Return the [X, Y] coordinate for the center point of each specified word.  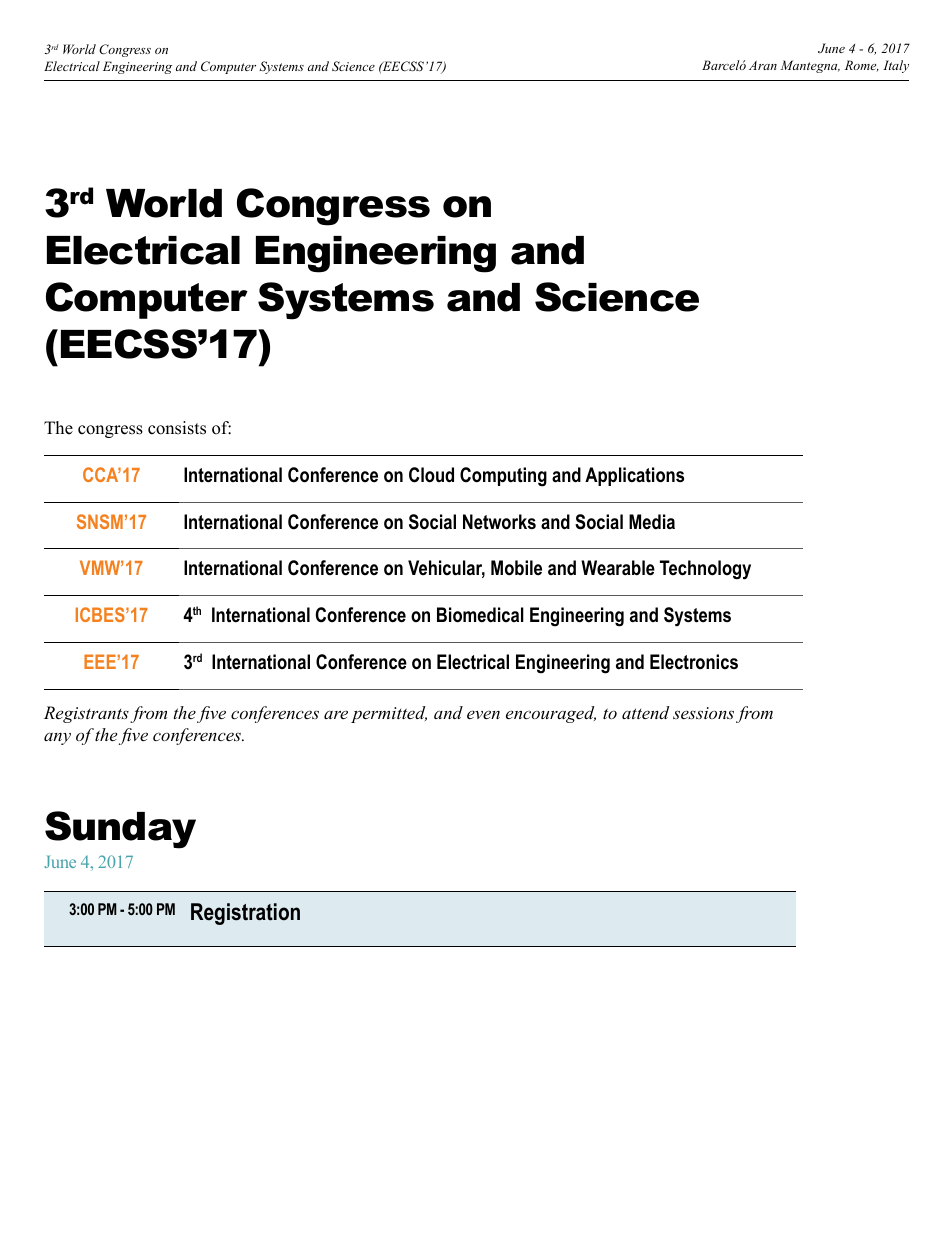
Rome [862, 66]
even [483, 714]
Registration [245, 914]
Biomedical [480, 615]
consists [177, 428]
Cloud [431, 475]
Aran [763, 65]
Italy [896, 66]
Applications [634, 476]
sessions [703, 713]
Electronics [694, 662]
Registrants [86, 714]
